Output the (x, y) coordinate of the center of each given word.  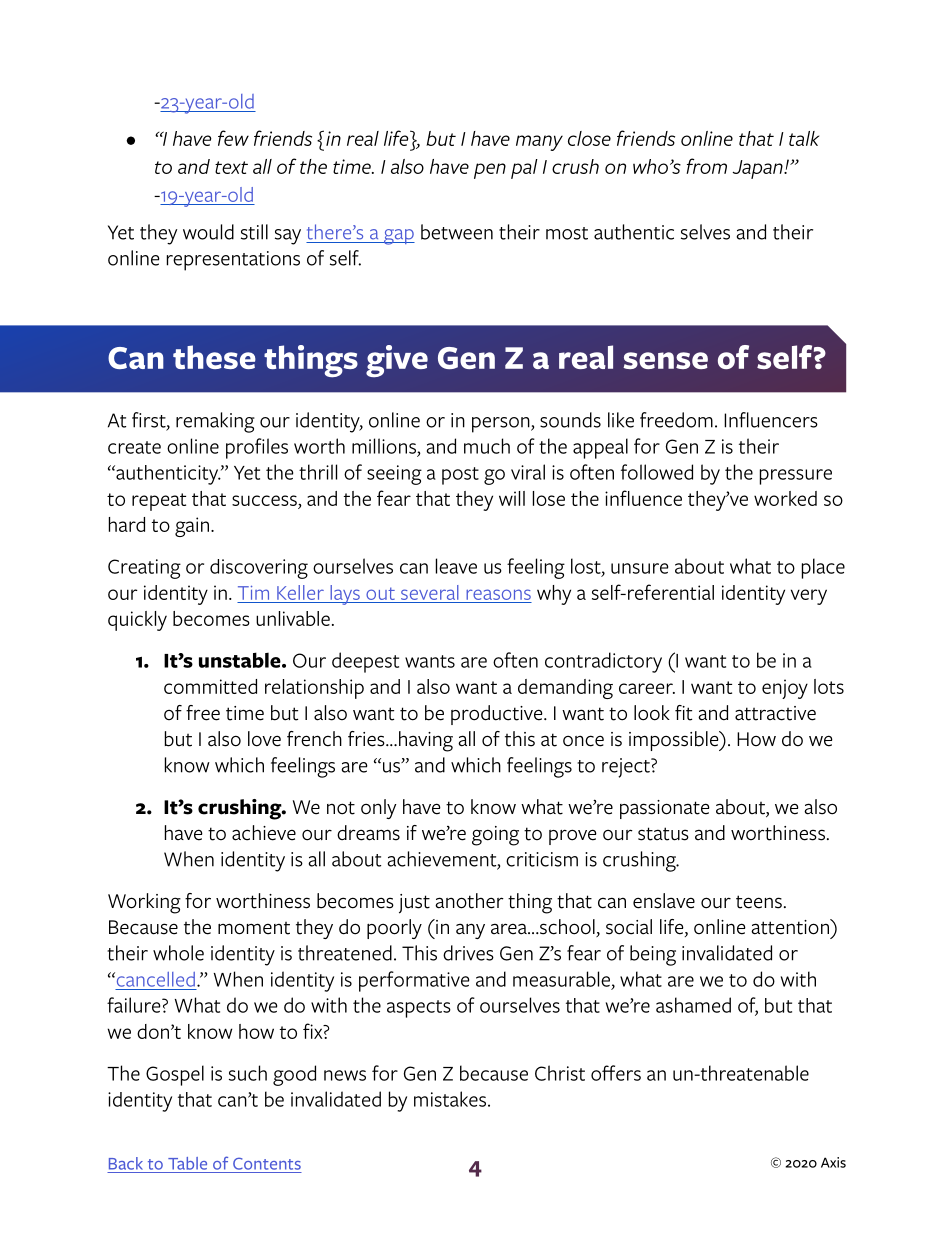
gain (192, 527)
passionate (665, 809)
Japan (759, 169)
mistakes (451, 1099)
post (460, 476)
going (495, 836)
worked (785, 498)
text (231, 167)
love (264, 739)
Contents (267, 1163)
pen (490, 171)
